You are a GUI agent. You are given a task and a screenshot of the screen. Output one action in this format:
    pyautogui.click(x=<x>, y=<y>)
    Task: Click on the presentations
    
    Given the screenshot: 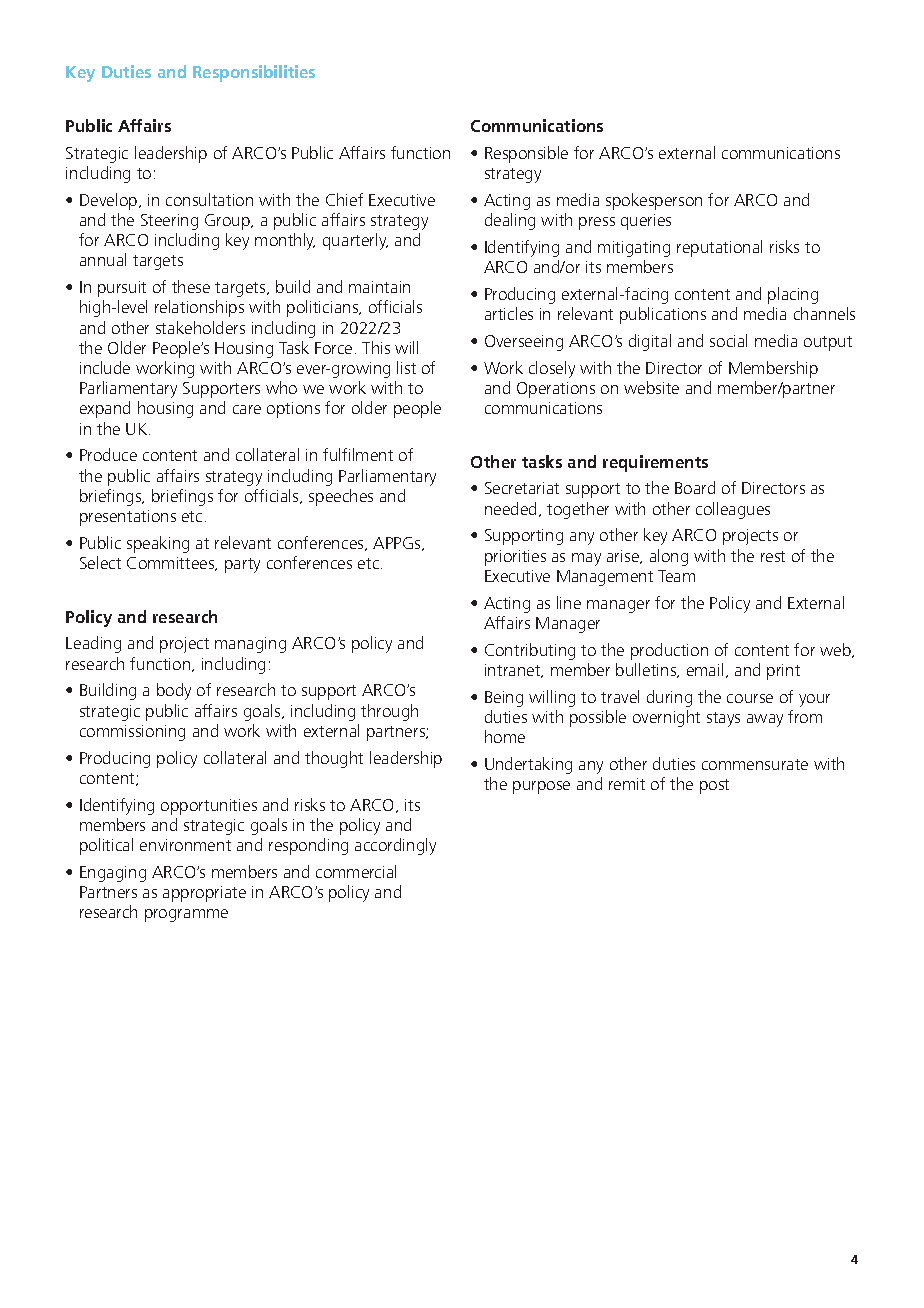 What is the action you would take?
    pyautogui.click(x=128, y=518)
